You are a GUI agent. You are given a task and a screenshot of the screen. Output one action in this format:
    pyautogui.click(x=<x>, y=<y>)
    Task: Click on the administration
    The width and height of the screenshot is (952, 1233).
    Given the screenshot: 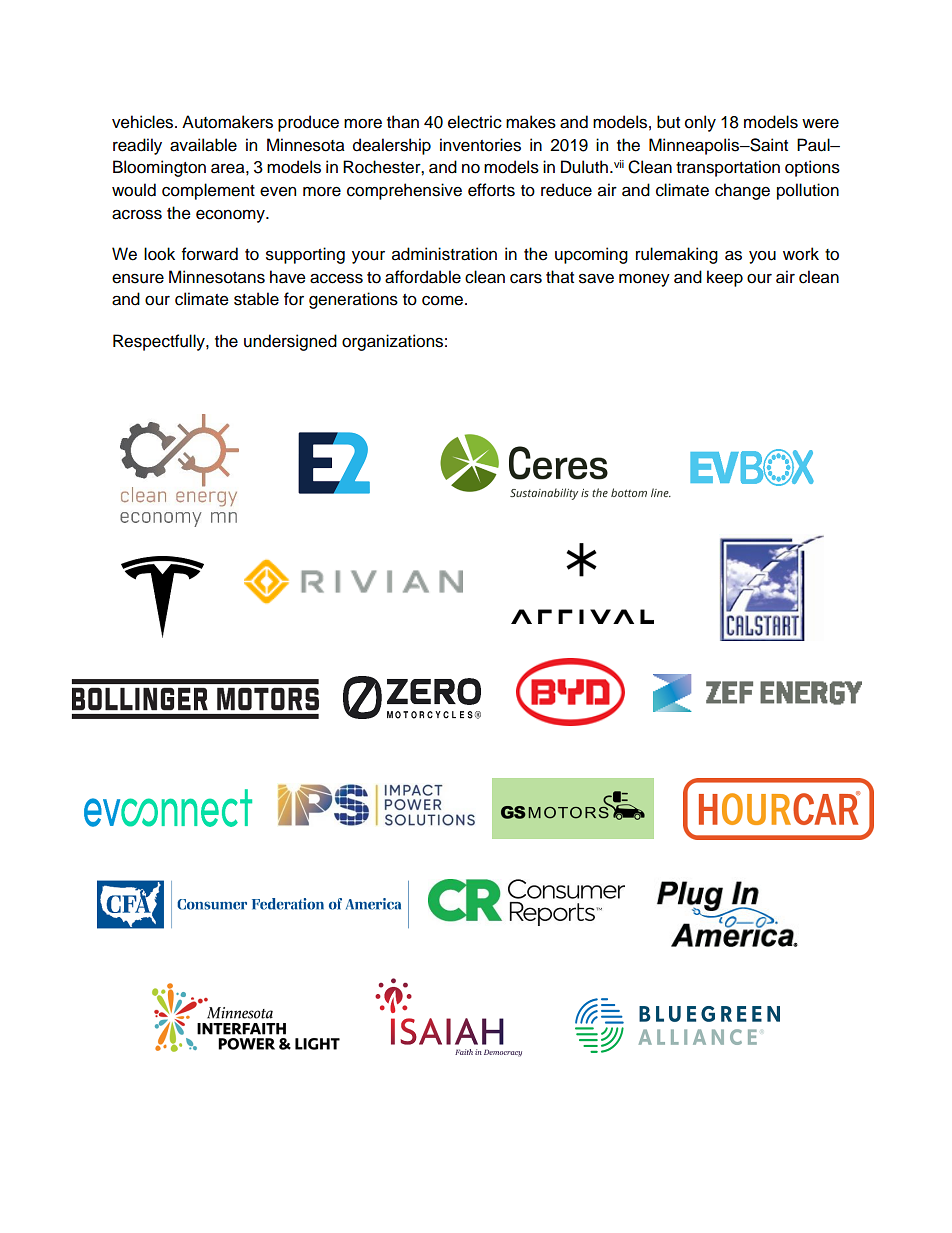 What is the action you would take?
    pyautogui.click(x=444, y=254)
